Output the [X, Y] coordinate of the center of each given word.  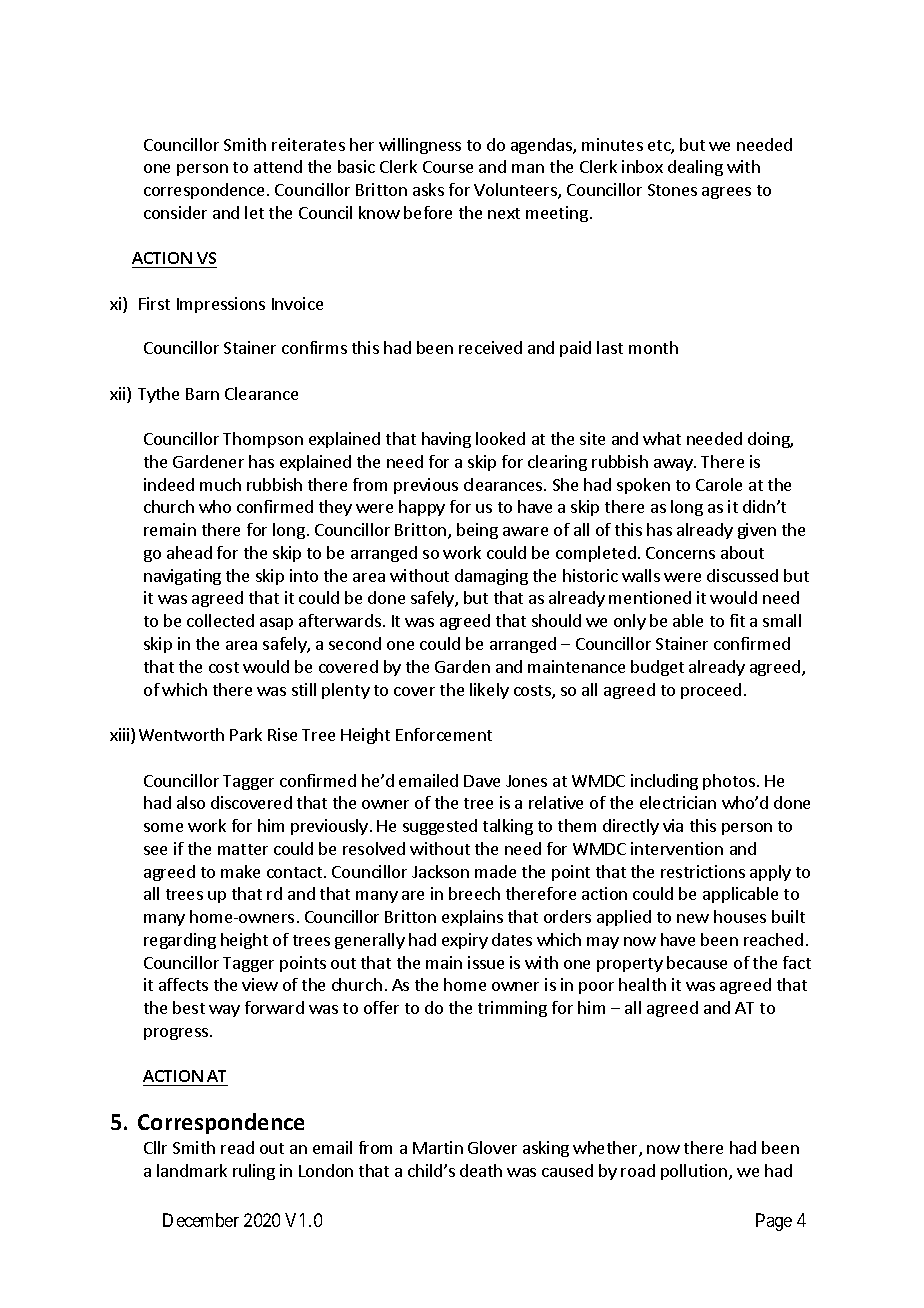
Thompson [263, 440]
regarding [180, 941]
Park [246, 734]
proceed [711, 691]
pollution [694, 1172]
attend [278, 166]
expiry [465, 941]
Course [448, 167]
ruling [254, 1172]
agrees [726, 193]
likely [489, 691]
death [481, 1170]
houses [740, 916]
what [662, 438]
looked [500, 438]
